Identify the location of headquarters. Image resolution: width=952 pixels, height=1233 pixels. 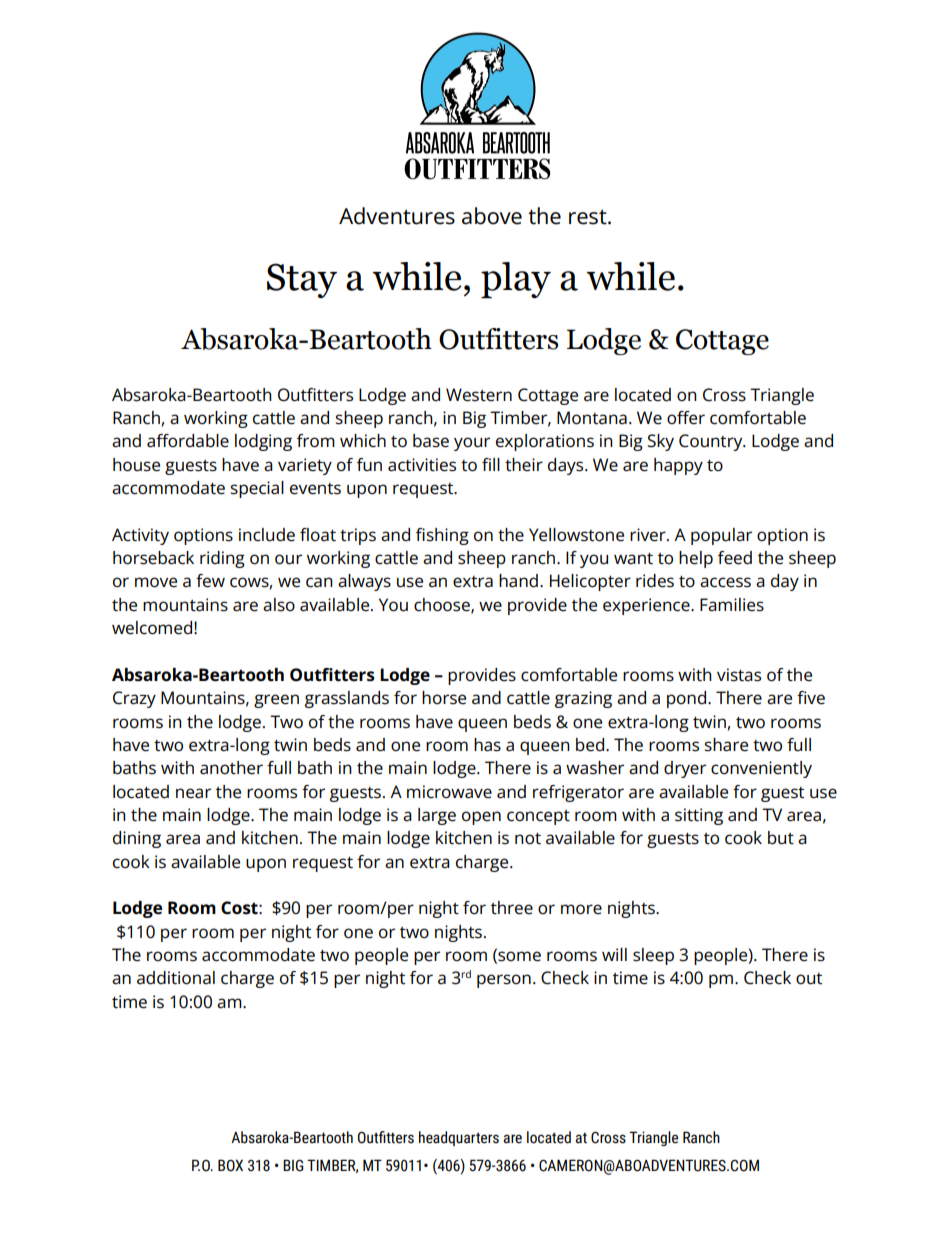
(459, 1138).
